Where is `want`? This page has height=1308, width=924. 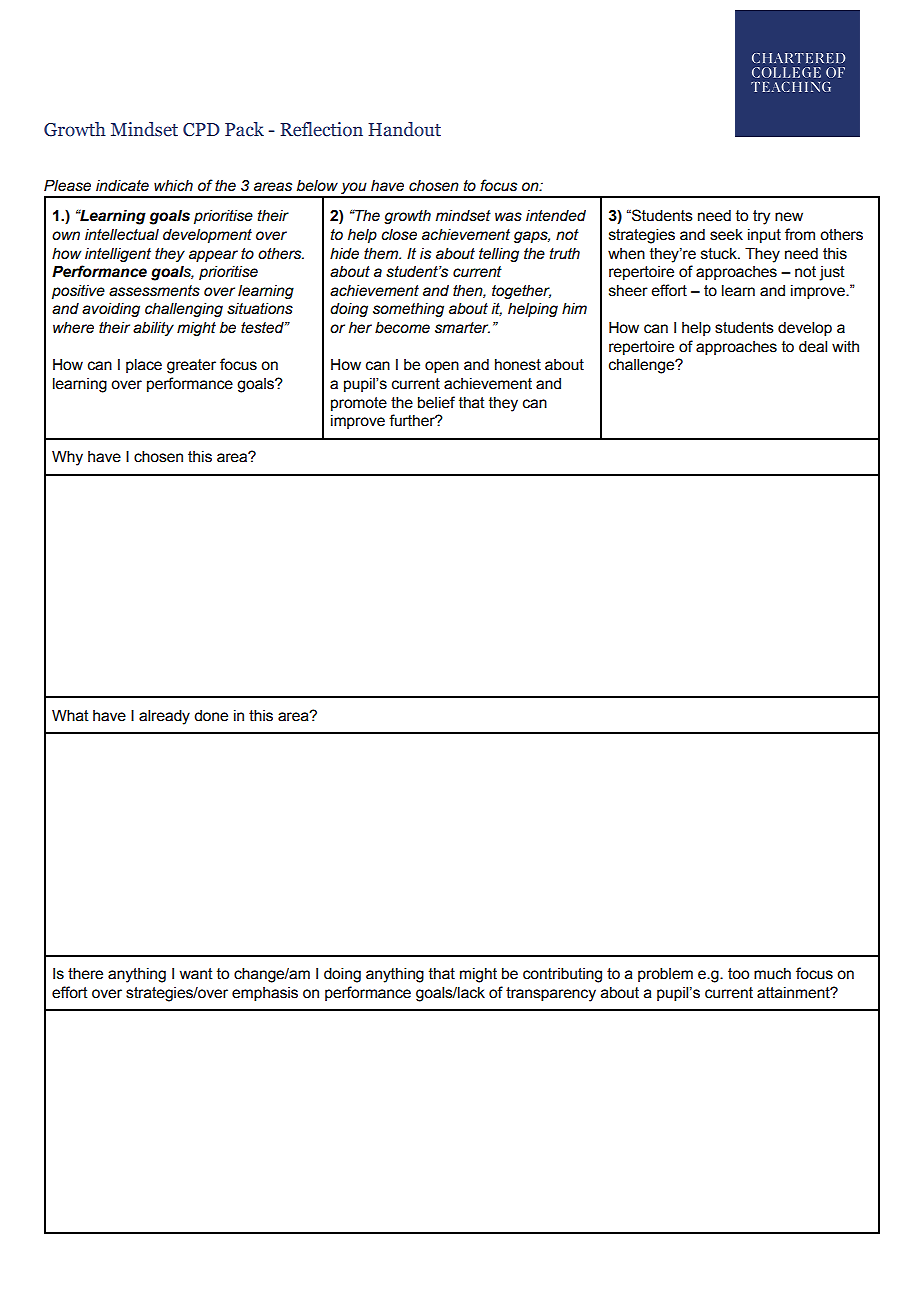 want is located at coordinates (196, 974).
